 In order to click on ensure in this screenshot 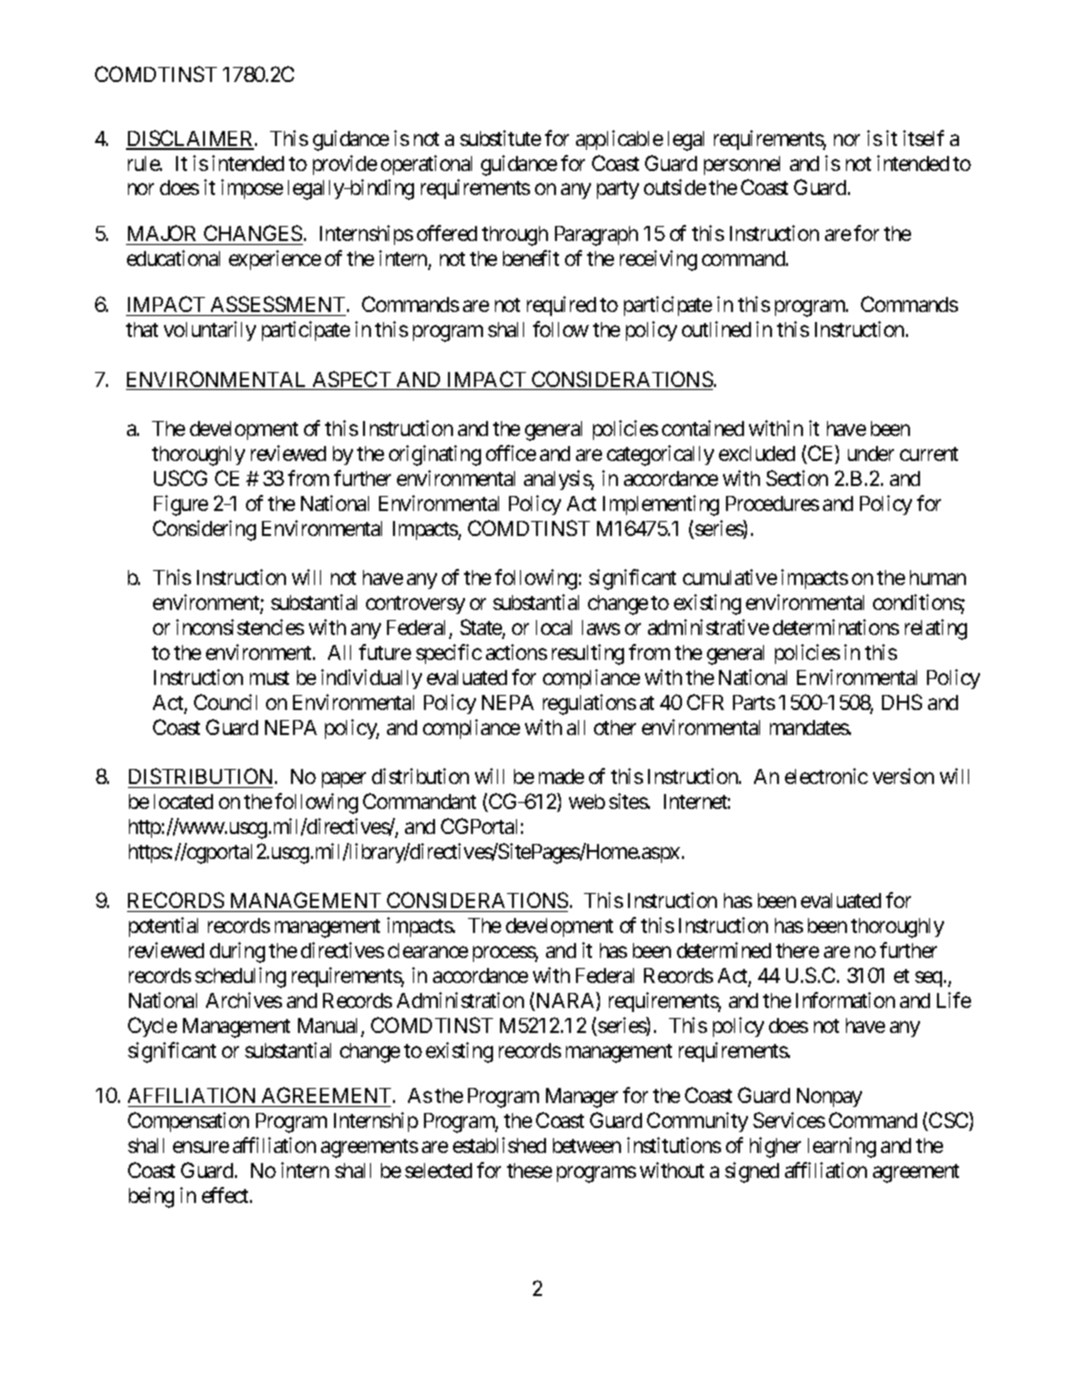, I will do `click(201, 1147)`.
